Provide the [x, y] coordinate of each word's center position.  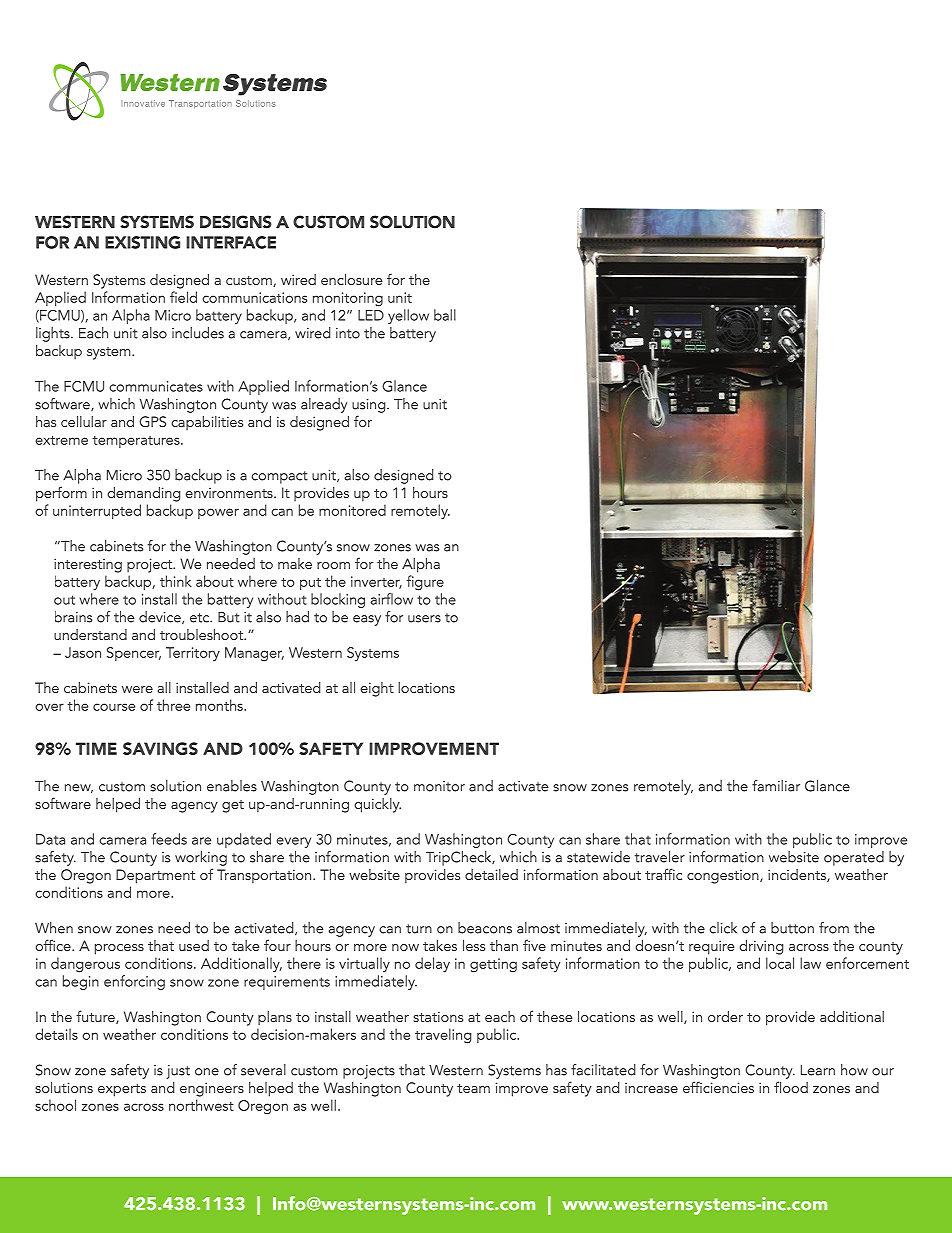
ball [445, 315]
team [473, 1088]
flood [791, 1087]
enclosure [351, 279]
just [178, 1072]
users [424, 619]
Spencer [134, 654]
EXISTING [142, 242]
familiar [776, 786]
